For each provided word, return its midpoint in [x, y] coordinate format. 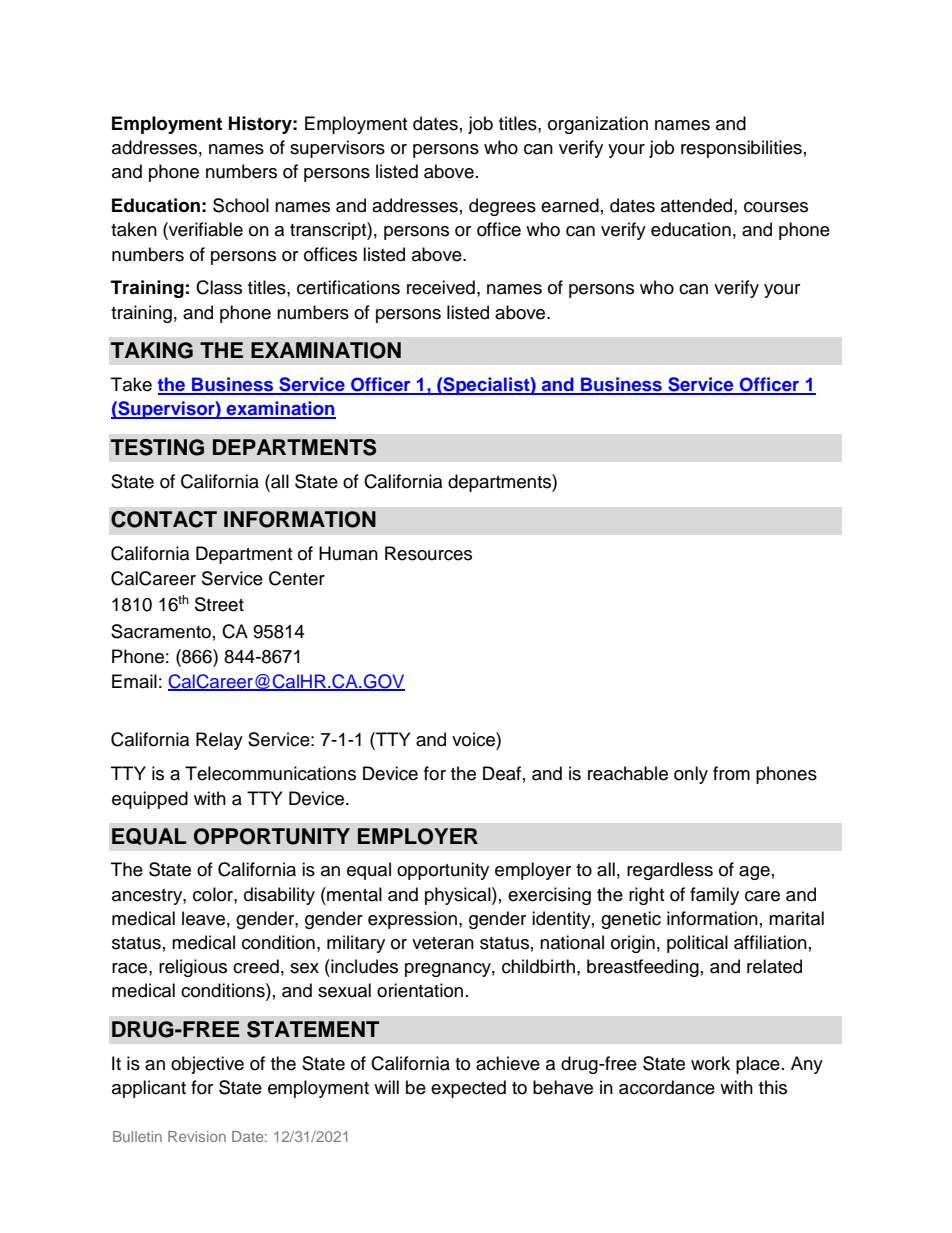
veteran [443, 943]
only [691, 775]
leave [203, 918]
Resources [428, 553]
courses [776, 207]
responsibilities [741, 149]
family [714, 896]
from [731, 773]
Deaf [502, 773]
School [241, 205]
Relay [219, 741]
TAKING [152, 350]
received [441, 287]
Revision [197, 1136]
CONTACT [164, 519]
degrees [502, 207]
